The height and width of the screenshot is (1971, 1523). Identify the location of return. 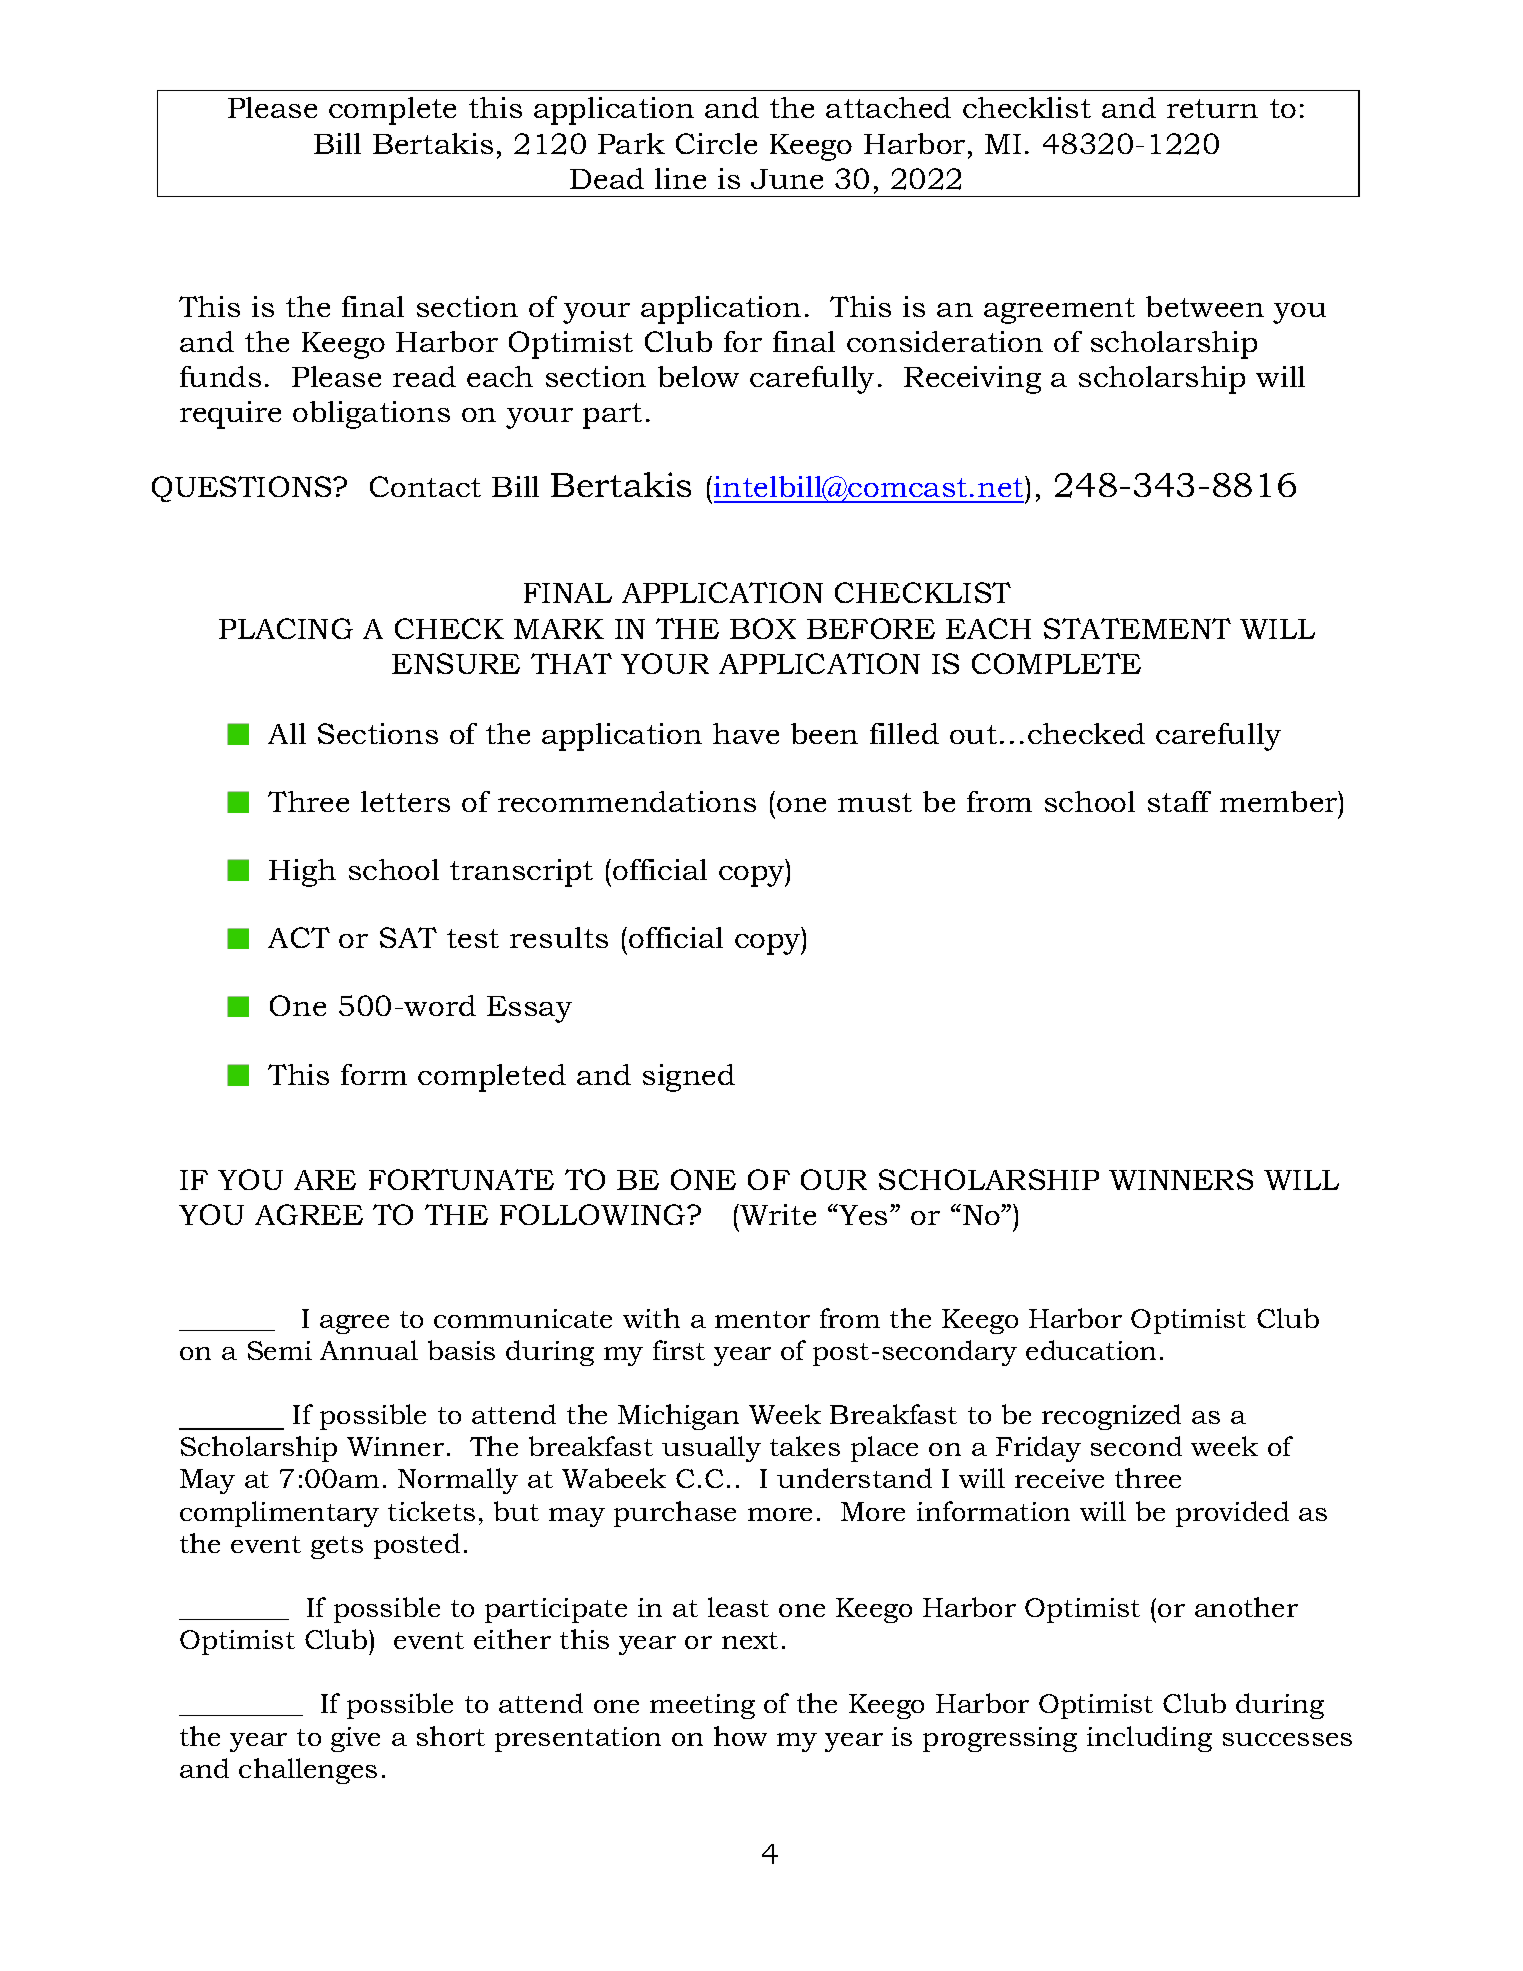
(1212, 108).
